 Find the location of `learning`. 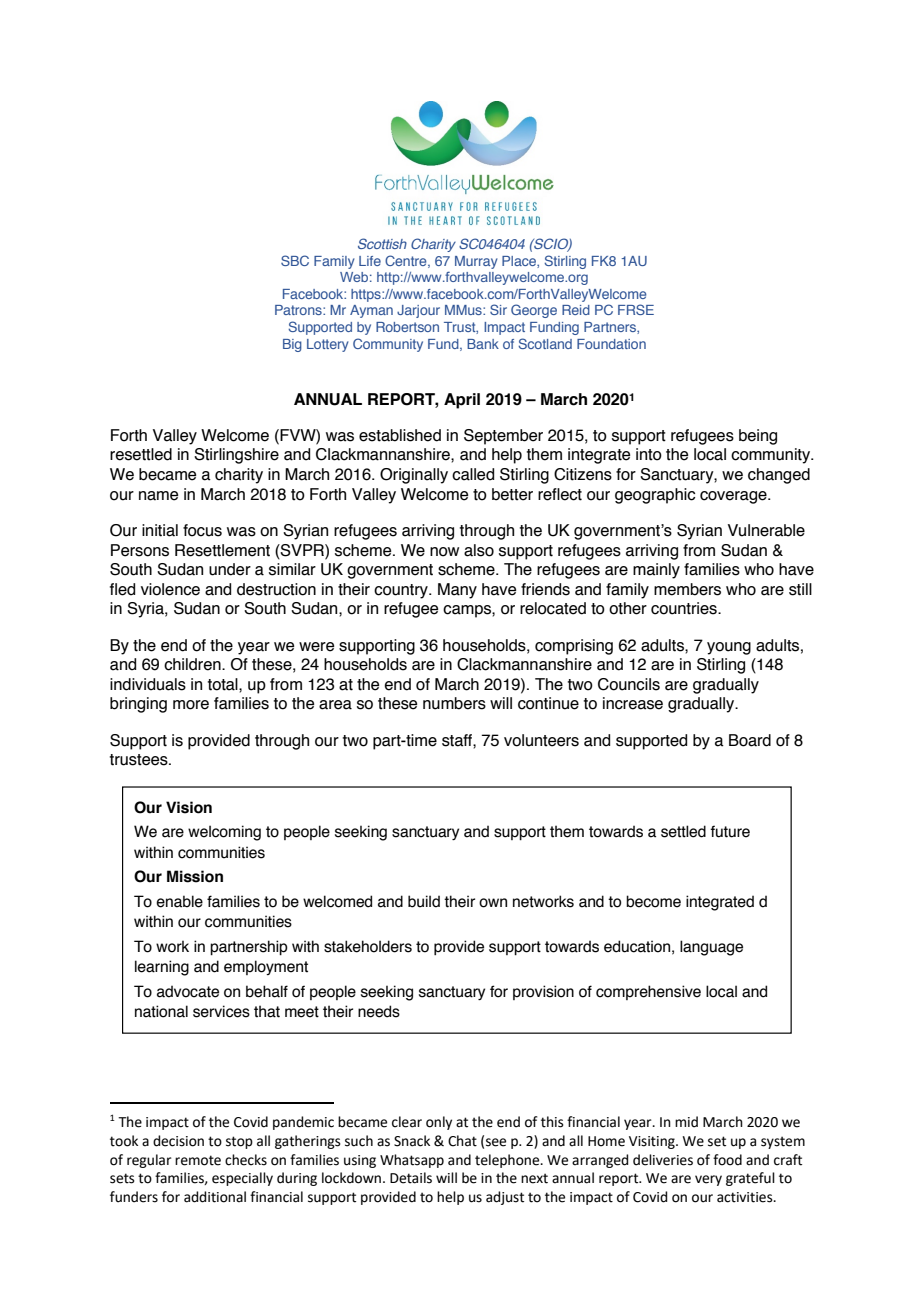

learning is located at coordinates (162, 968).
